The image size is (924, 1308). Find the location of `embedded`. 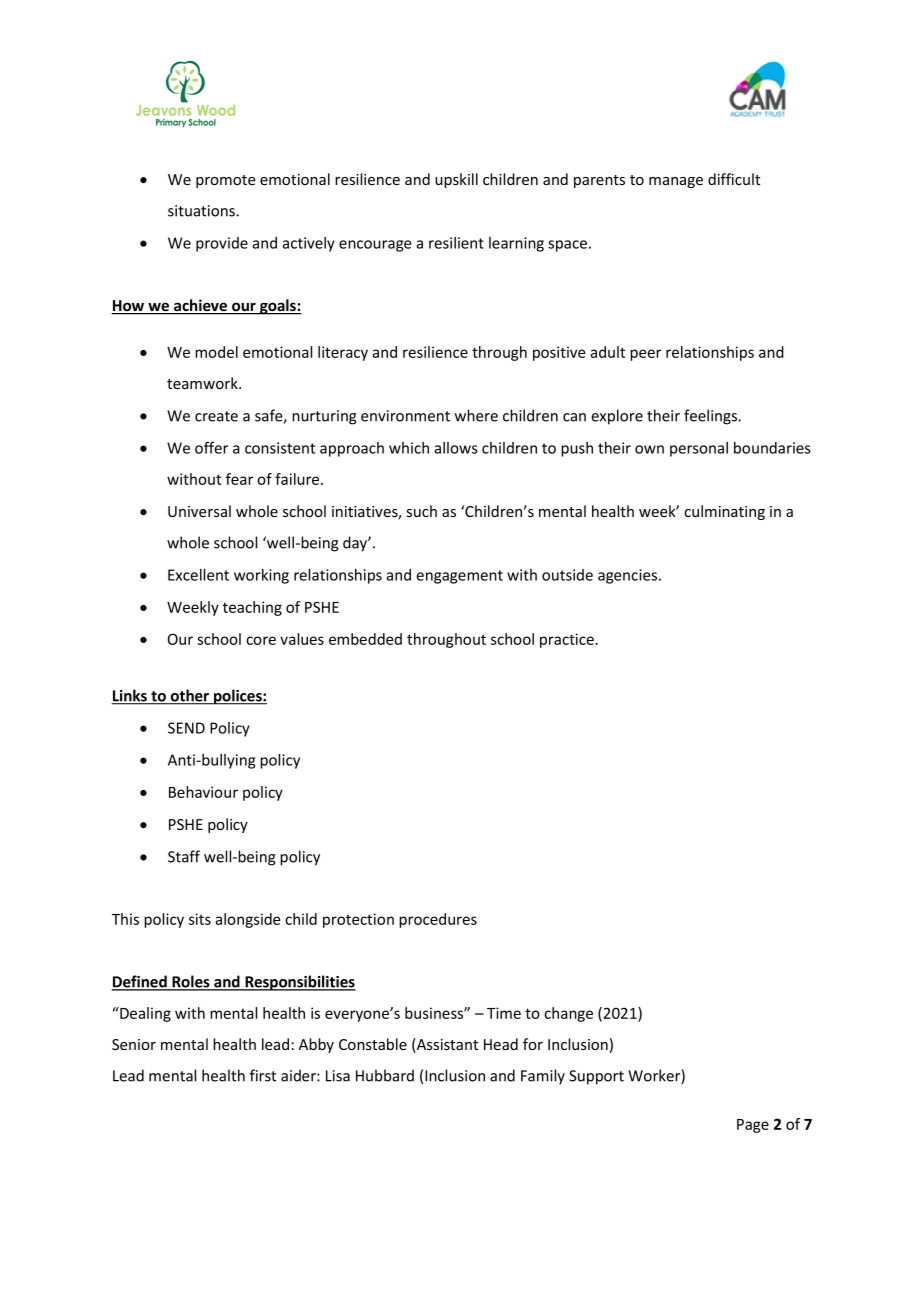

embedded is located at coordinates (365, 639).
